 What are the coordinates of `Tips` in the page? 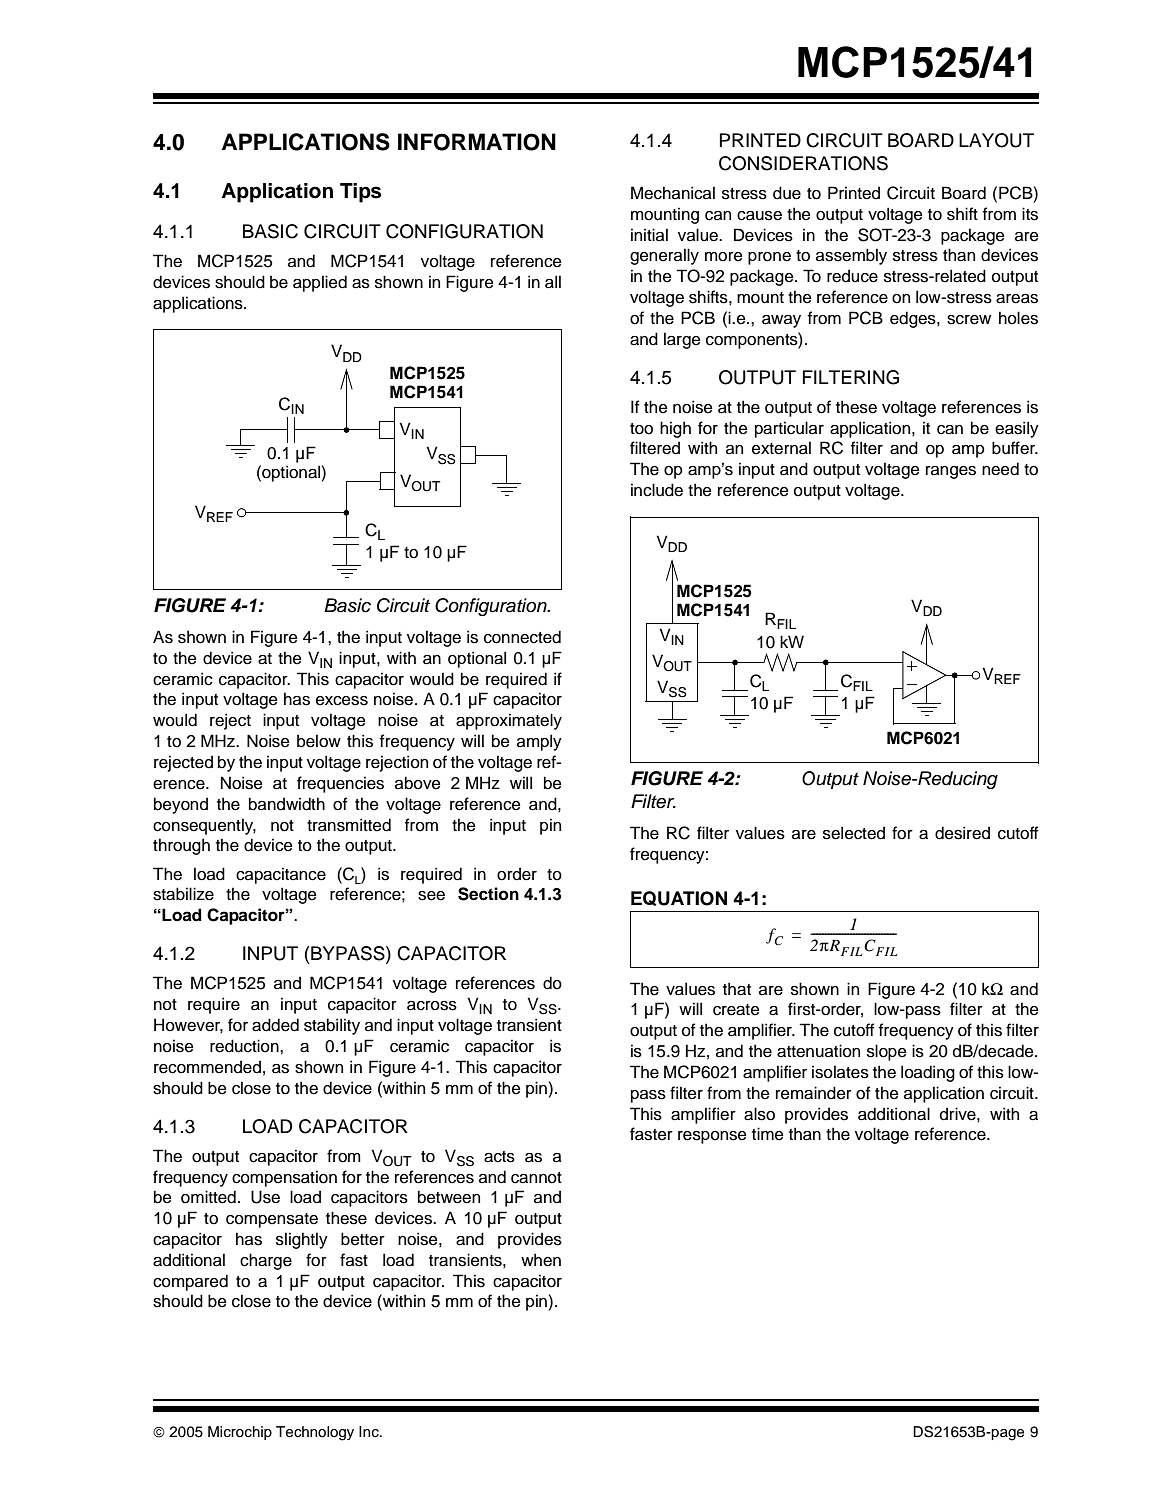 It's located at (360, 193).
